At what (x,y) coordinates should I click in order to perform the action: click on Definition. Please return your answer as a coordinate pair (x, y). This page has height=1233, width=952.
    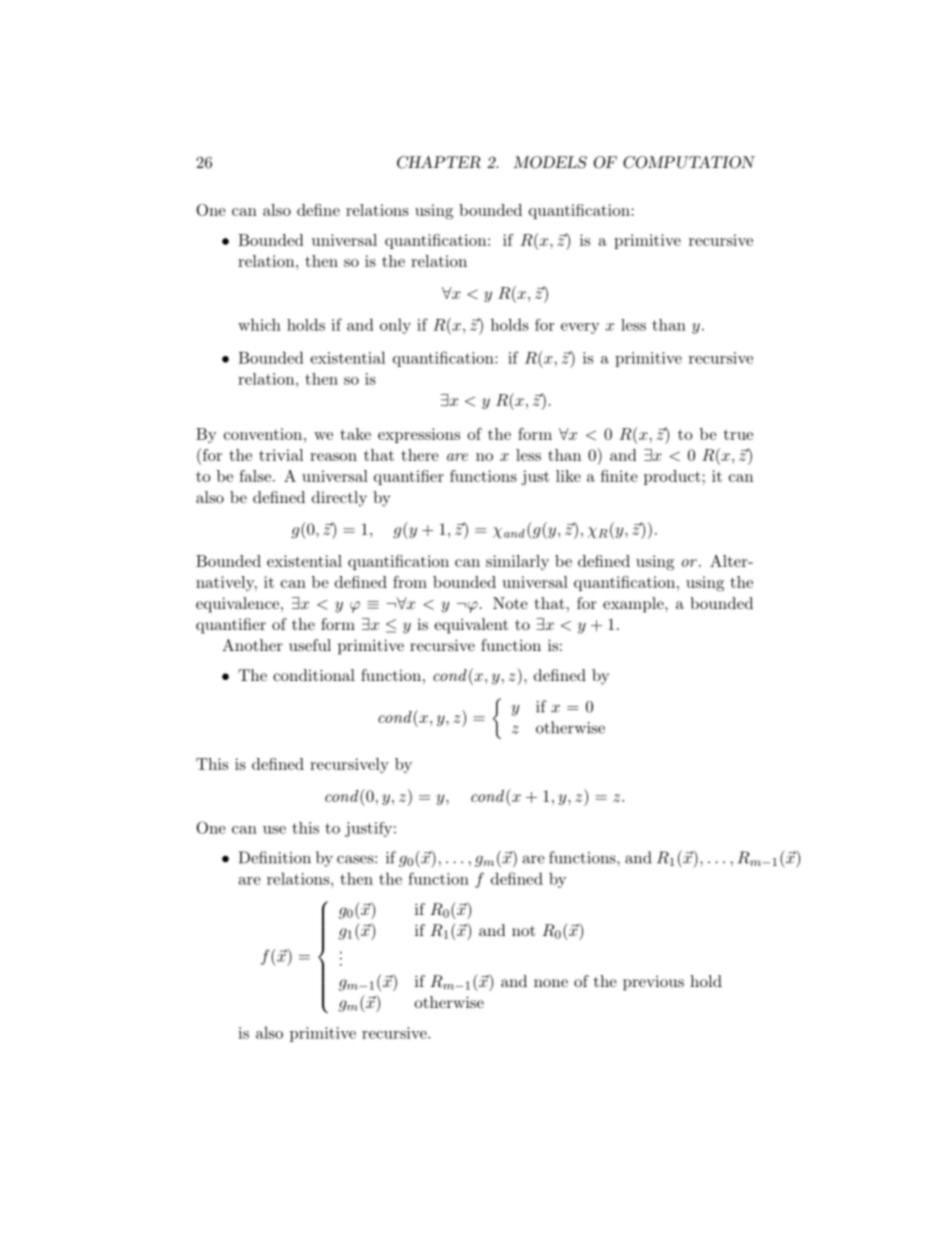
    Looking at the image, I should click on (275, 857).
